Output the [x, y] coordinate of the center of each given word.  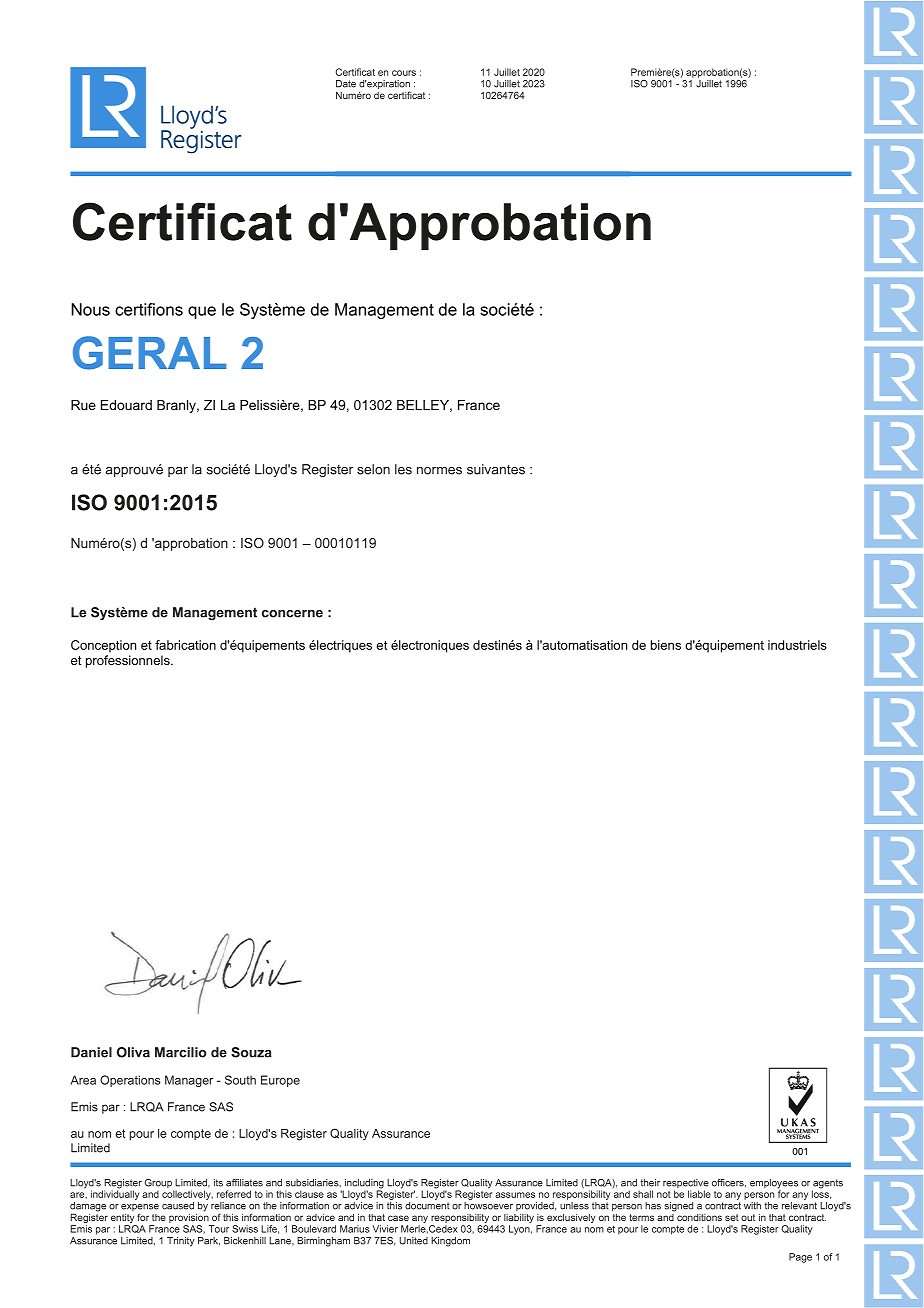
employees [774, 1185]
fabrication [185, 645]
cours [404, 73]
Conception [103, 646]
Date [346, 84]
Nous [90, 309]
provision [189, 1217]
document [427, 1206]
